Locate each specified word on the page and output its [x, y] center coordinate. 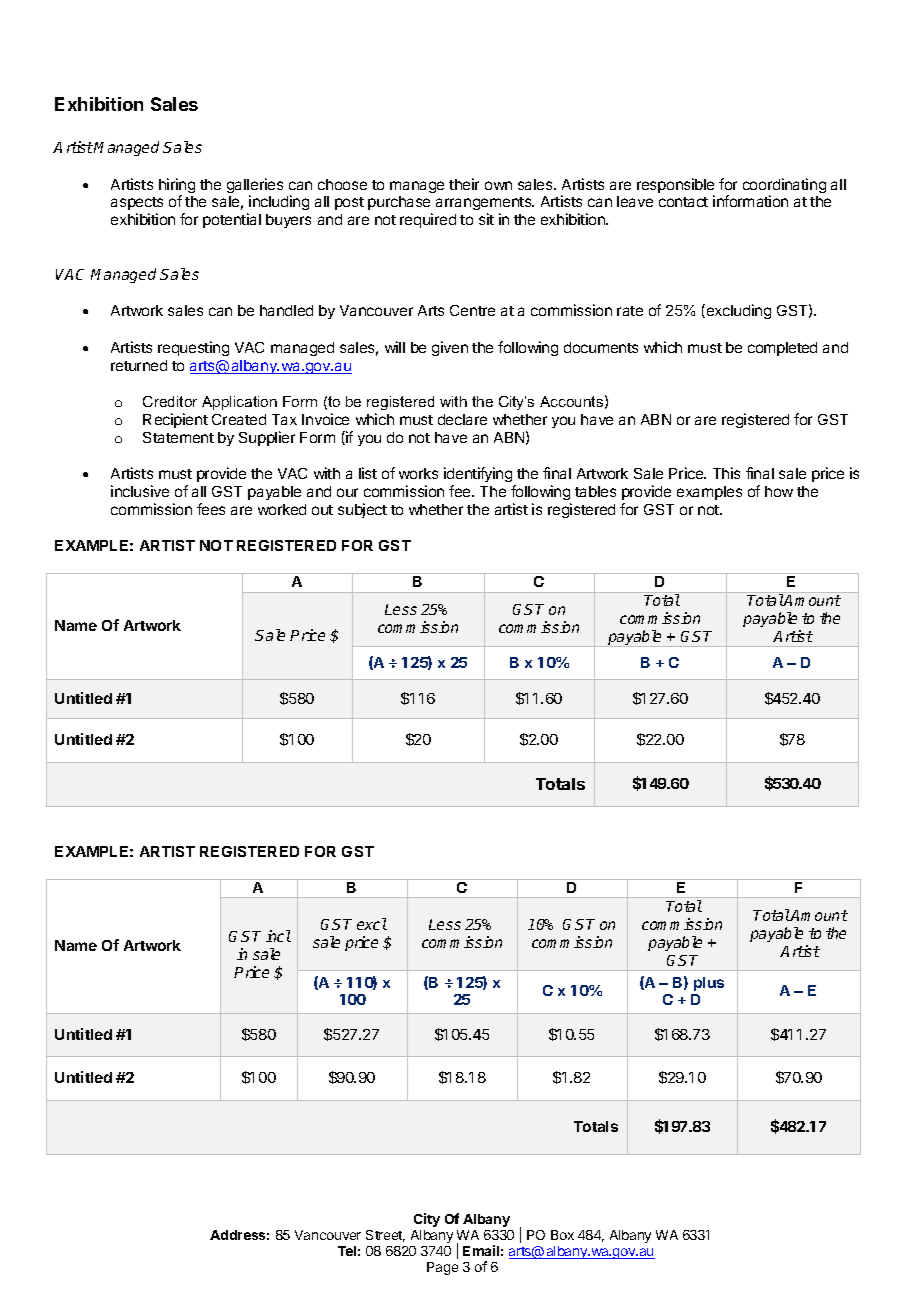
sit [486, 219]
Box [562, 1235]
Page [442, 1268]
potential [232, 220]
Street [385, 1236]
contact [683, 202]
